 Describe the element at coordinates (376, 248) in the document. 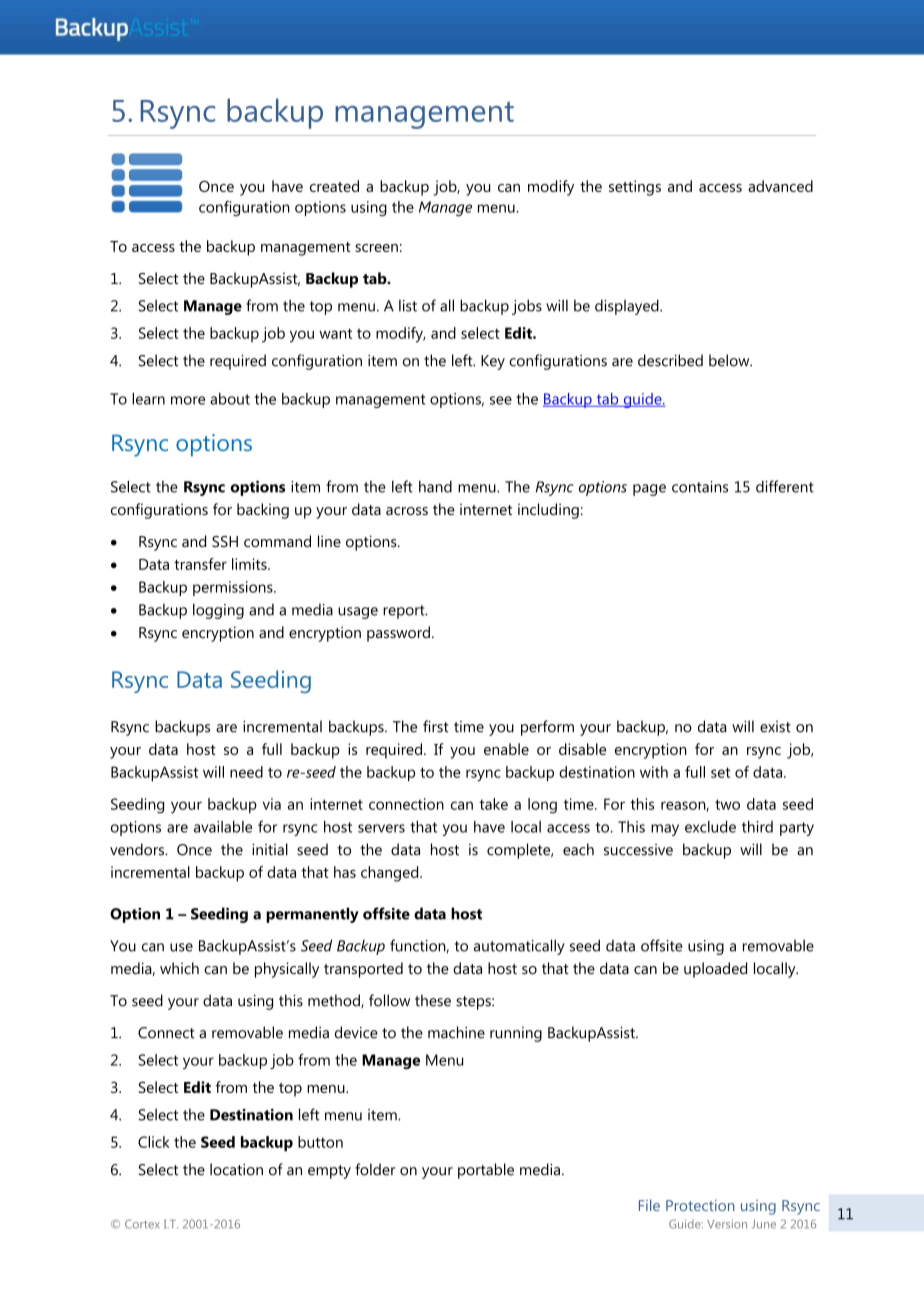

I see `screen` at that location.
